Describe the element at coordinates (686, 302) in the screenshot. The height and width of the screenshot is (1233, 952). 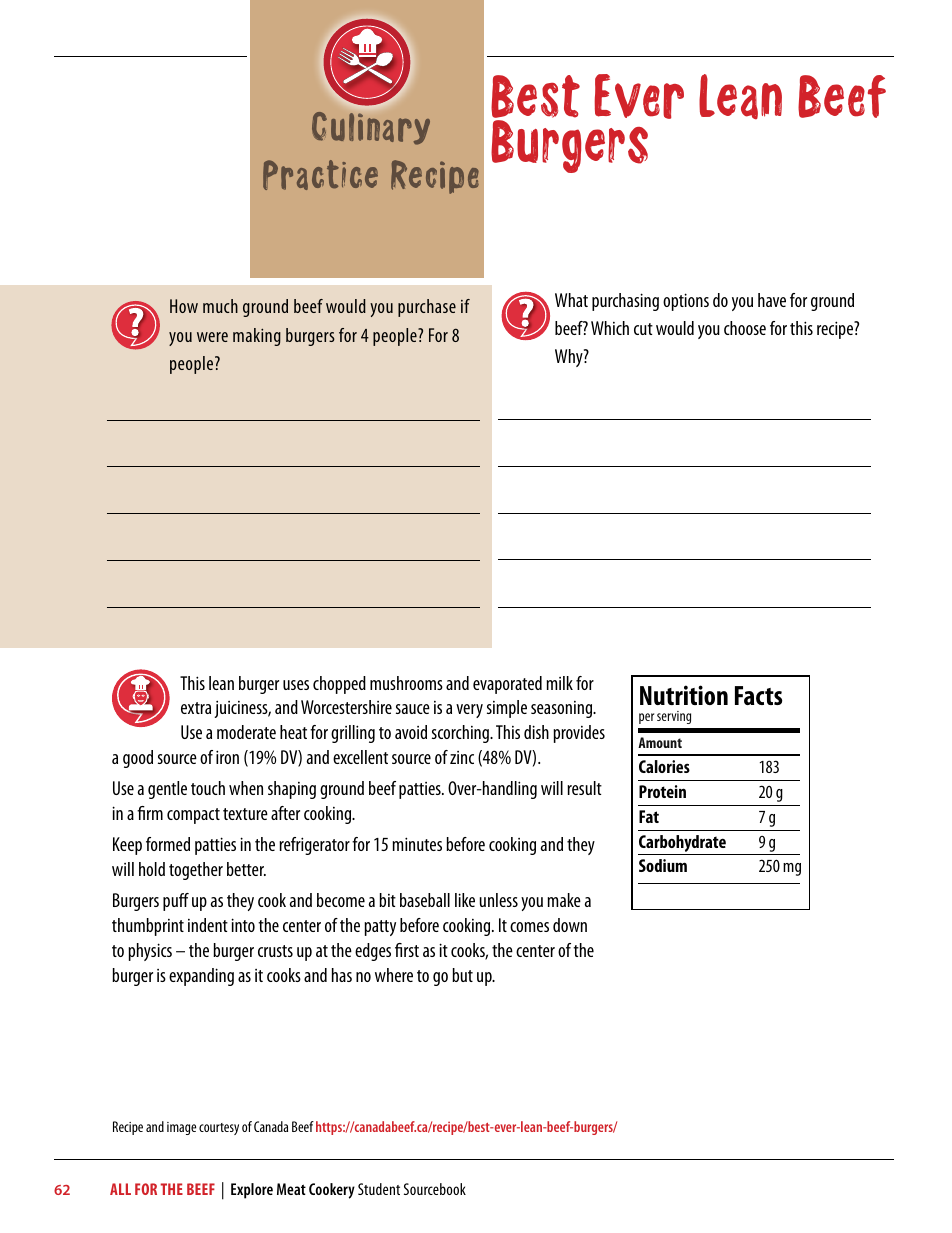
I see `options` at that location.
